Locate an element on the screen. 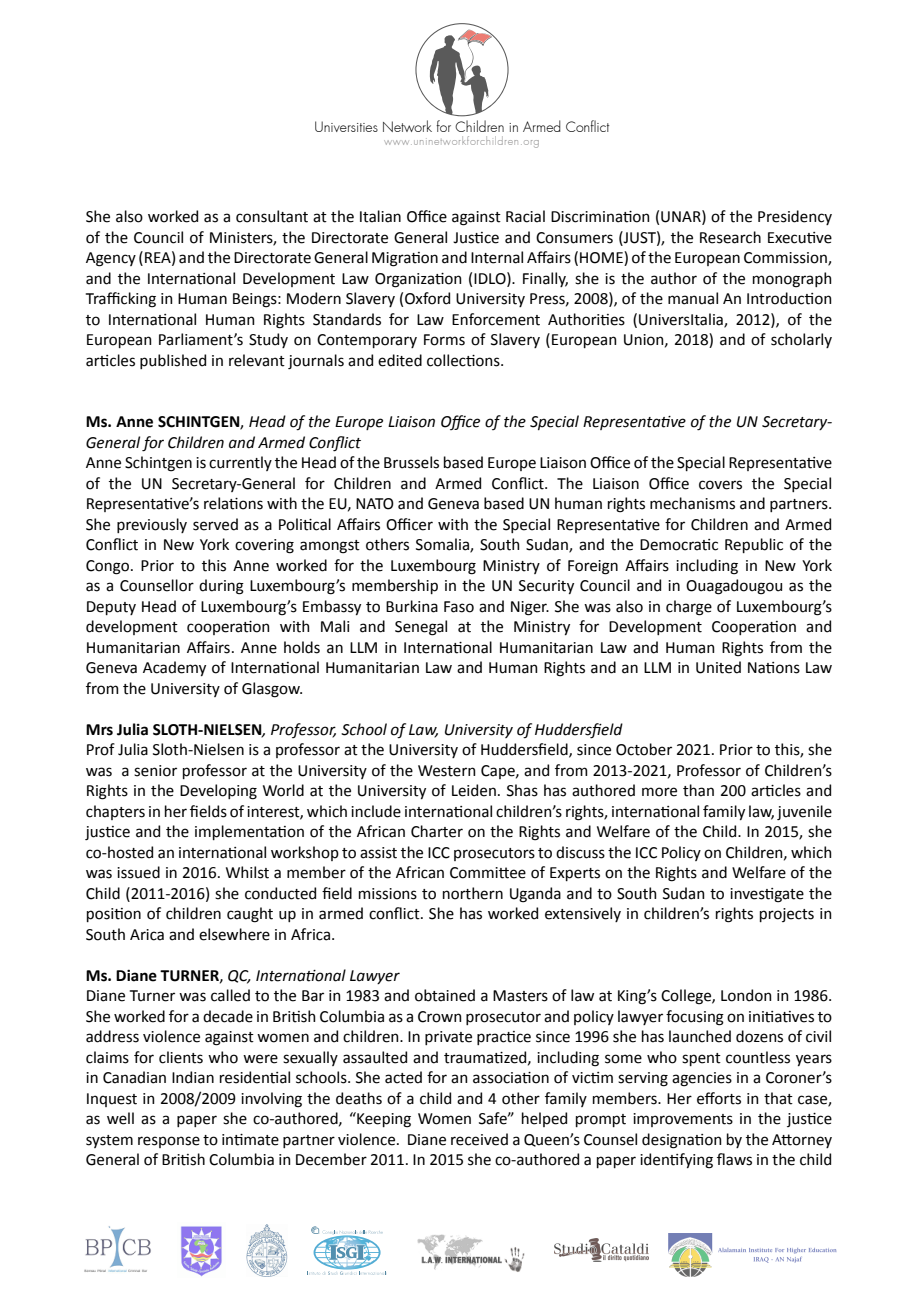 Image resolution: width=924 pixels, height=1308 pixels. Leiden is located at coordinates (474, 790).
